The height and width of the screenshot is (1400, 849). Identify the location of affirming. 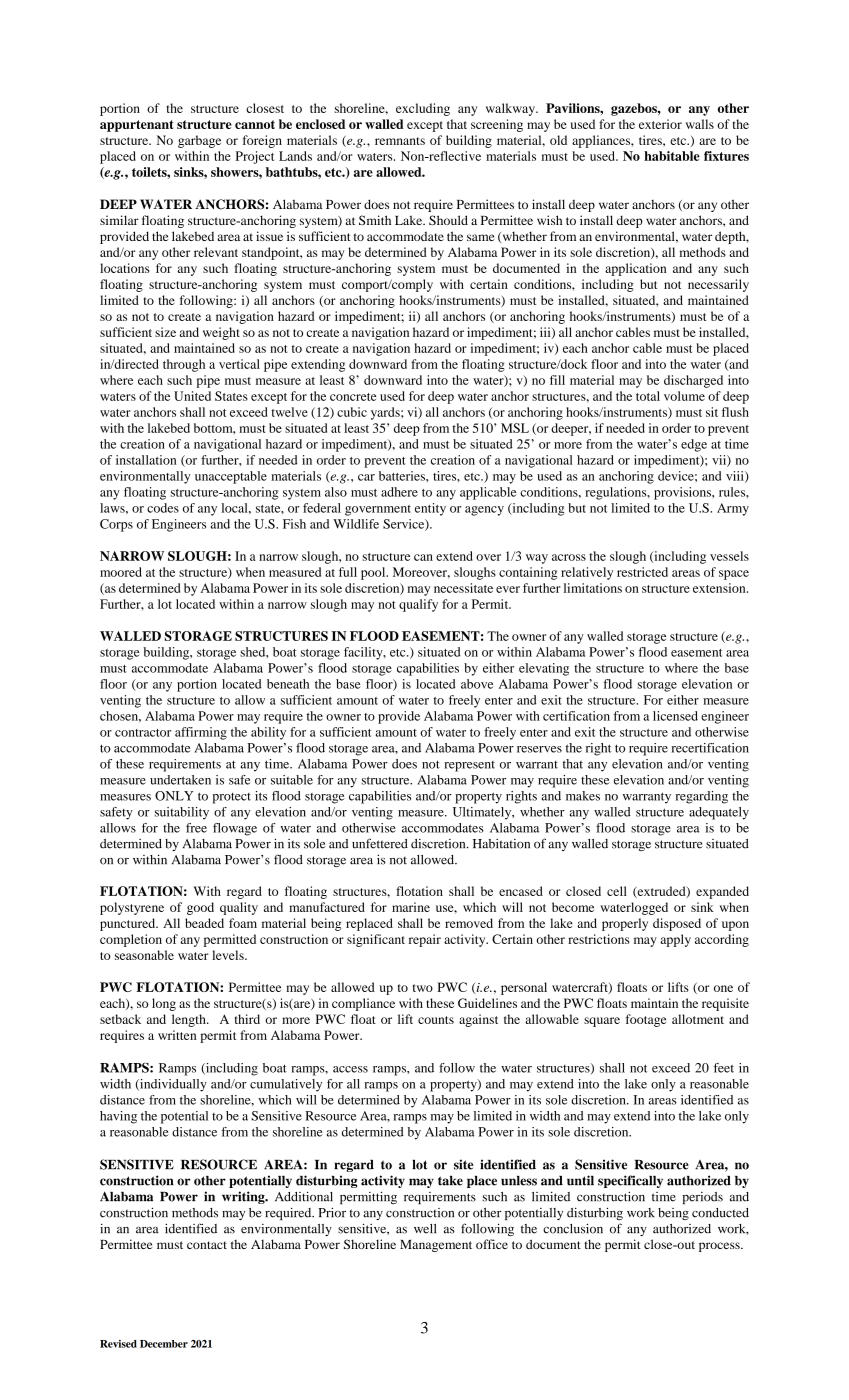
(201, 733).
